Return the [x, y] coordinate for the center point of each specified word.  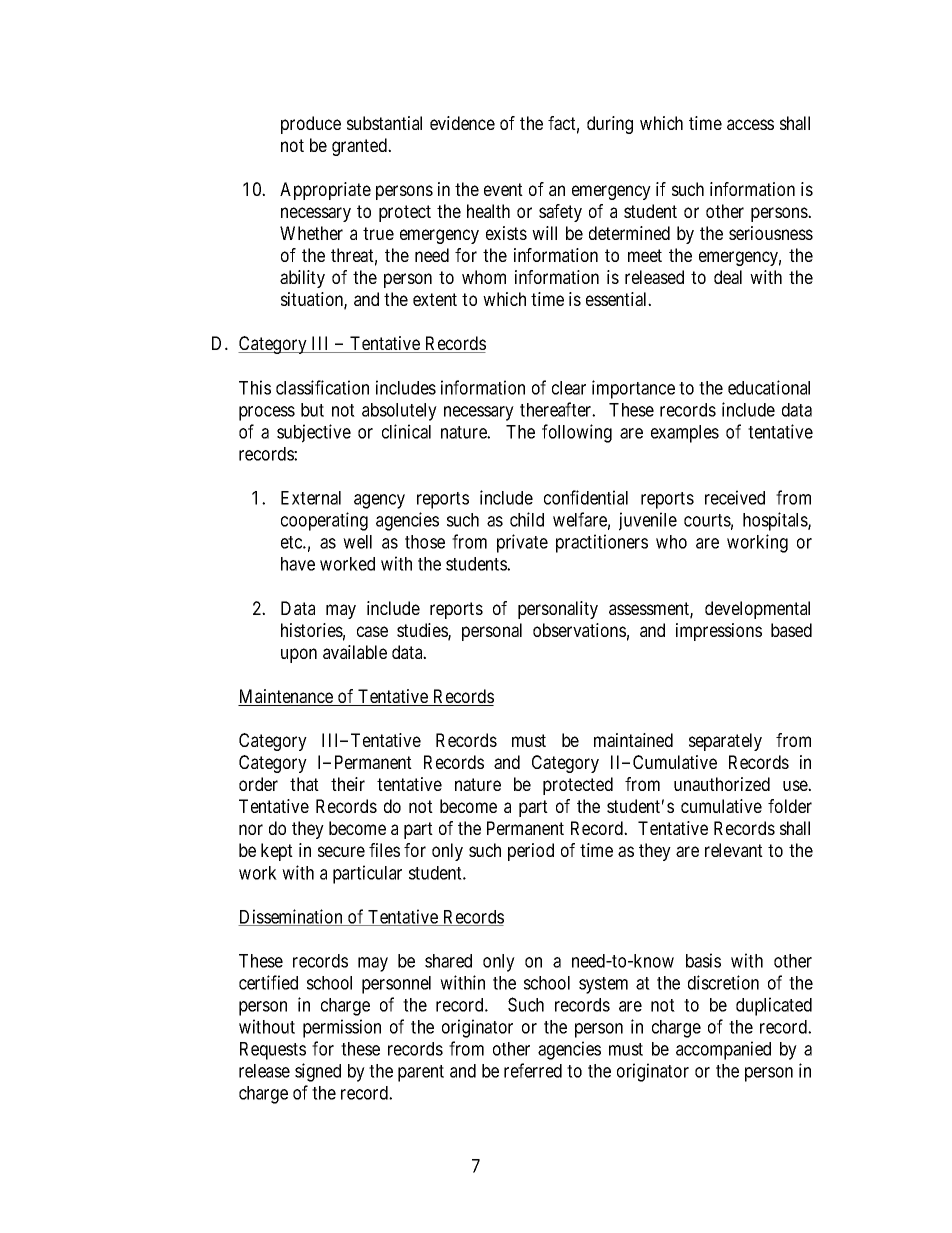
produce [311, 125]
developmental [757, 610]
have [298, 564]
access [750, 124]
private [522, 543]
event [503, 189]
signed [318, 1072]
